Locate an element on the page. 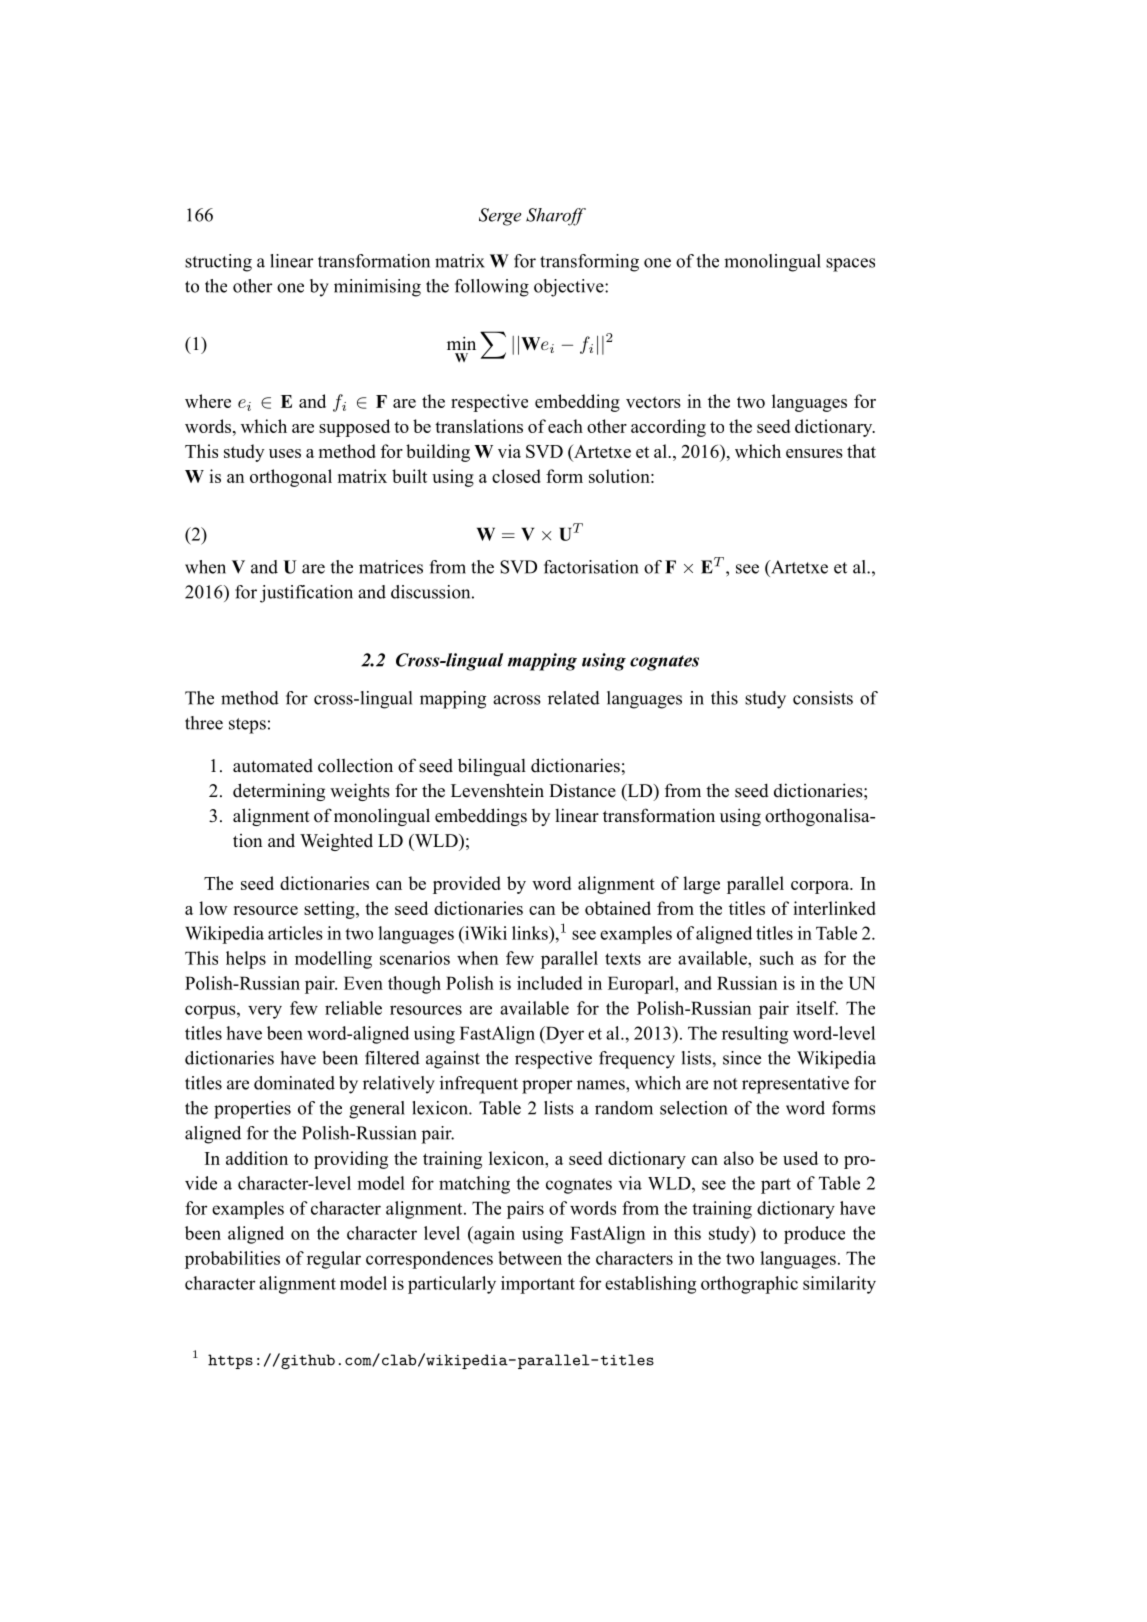 This page has width=1147, height=1622. related is located at coordinates (574, 698).
